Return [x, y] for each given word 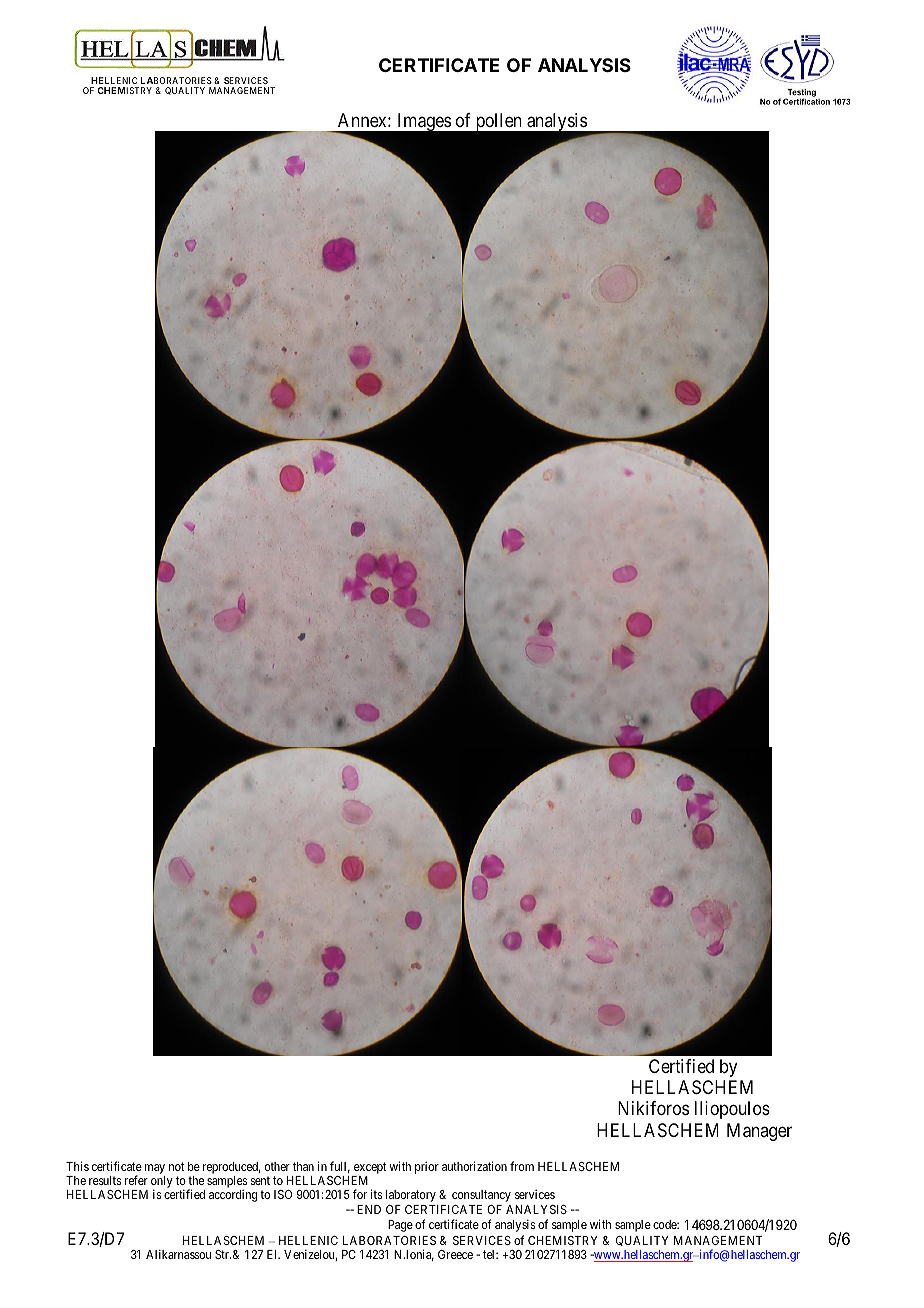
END [369, 1209]
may [155, 1169]
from [522, 1166]
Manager [759, 1132]
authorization [474, 1166]
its [376, 1194]
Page [400, 1226]
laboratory [411, 1196]
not [176, 1166]
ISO [283, 1194]
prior [427, 1168]
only [162, 1183]
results [105, 1180]
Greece [455, 1254]
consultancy [481, 1196]
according [233, 1196]
